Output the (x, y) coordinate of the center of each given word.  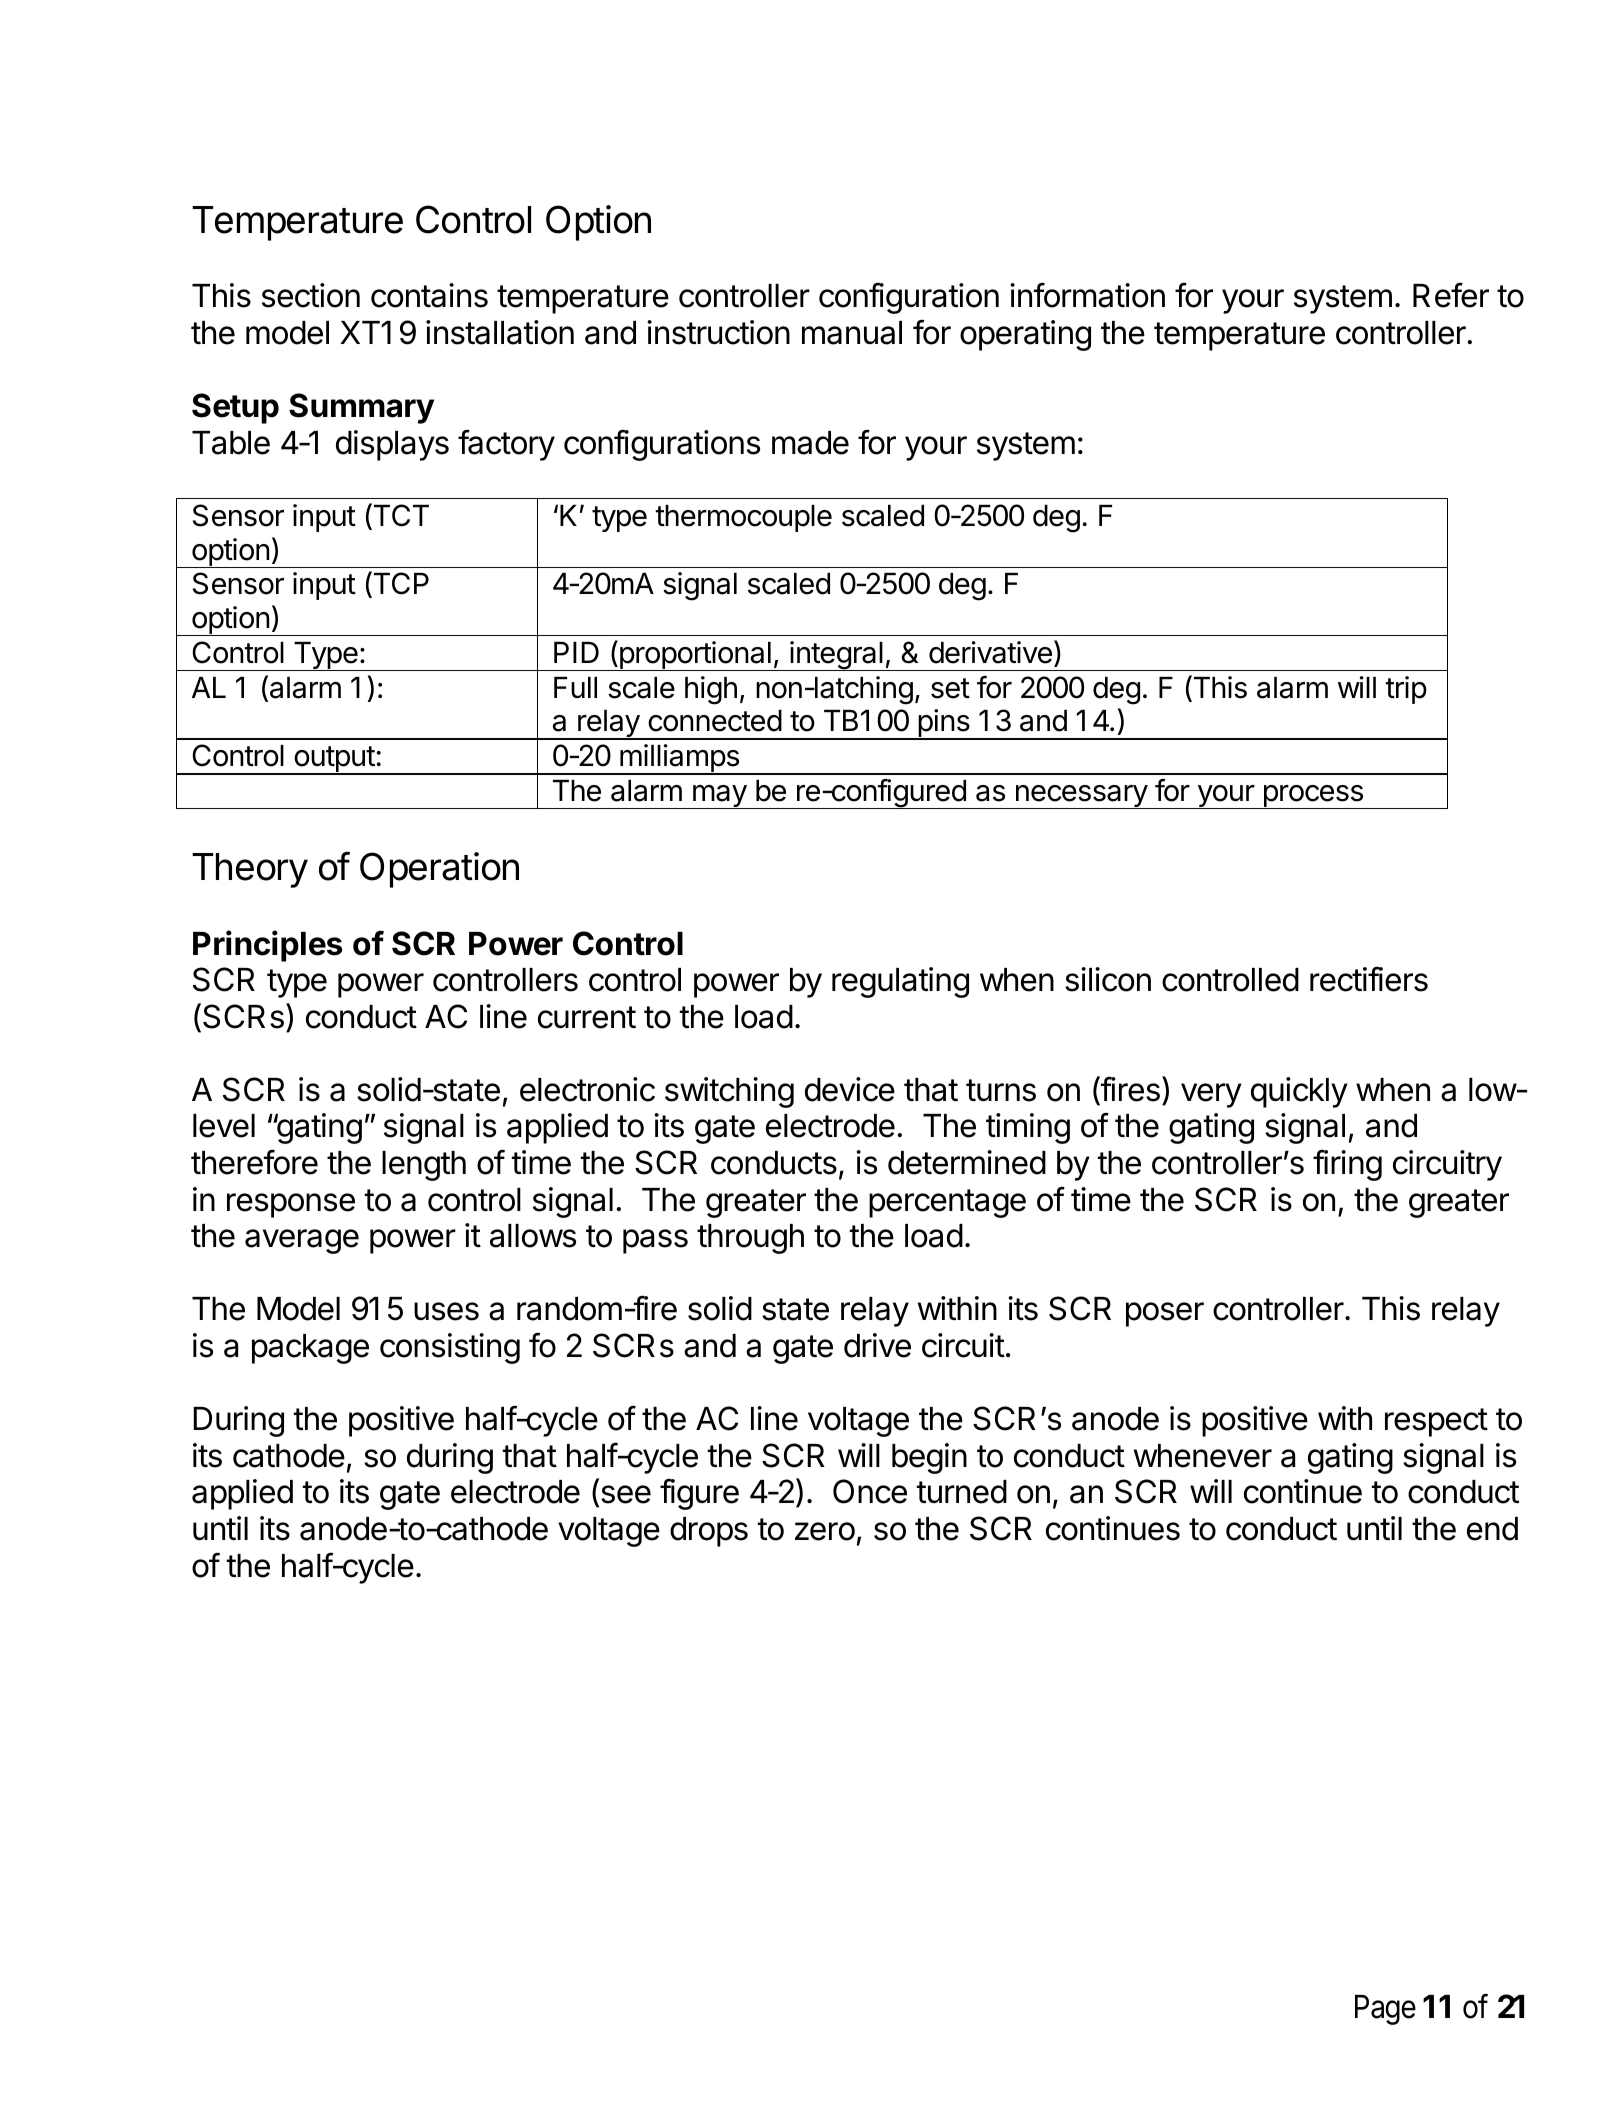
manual (852, 333)
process (1313, 797)
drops (709, 1532)
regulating (900, 982)
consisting (450, 1348)
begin (929, 1458)
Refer (1451, 295)
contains (429, 295)
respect (1436, 1422)
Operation (439, 870)
